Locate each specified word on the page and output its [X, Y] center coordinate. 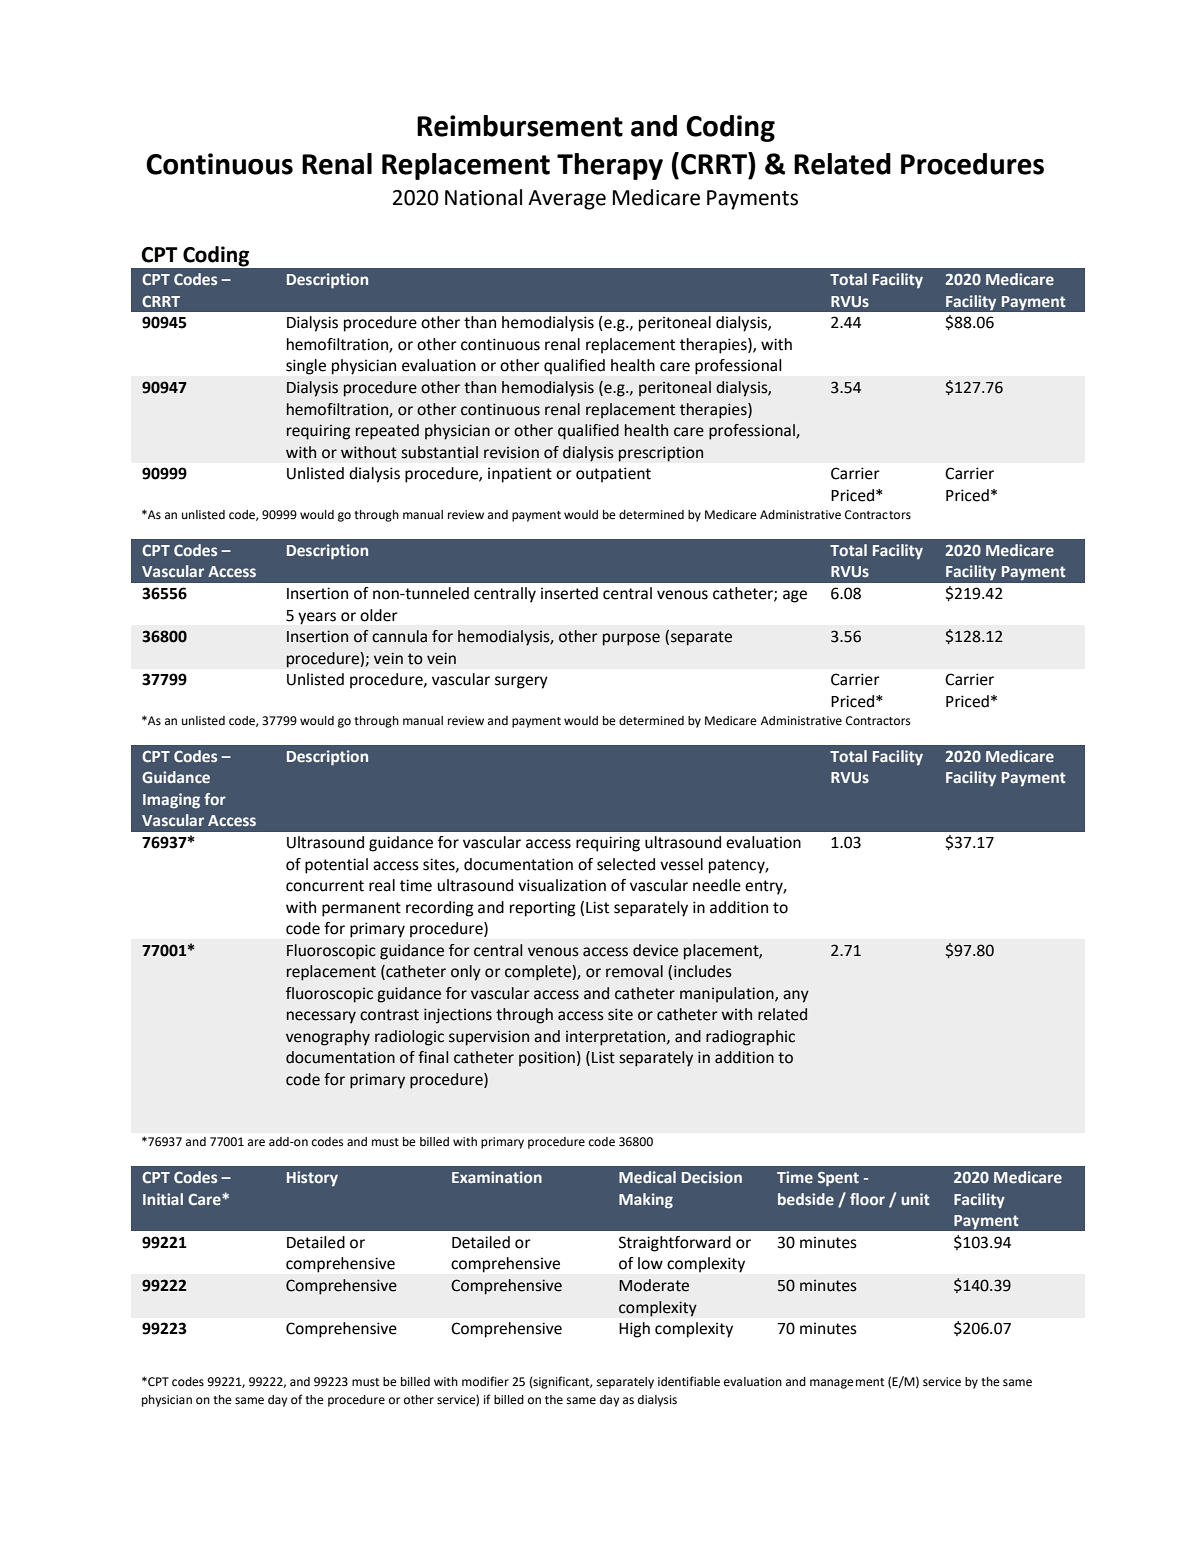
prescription [661, 454]
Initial [163, 1199]
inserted [569, 593]
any [796, 996]
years [317, 618]
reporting [542, 909]
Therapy [610, 166]
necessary [321, 1017]
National [483, 197]
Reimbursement [520, 126]
